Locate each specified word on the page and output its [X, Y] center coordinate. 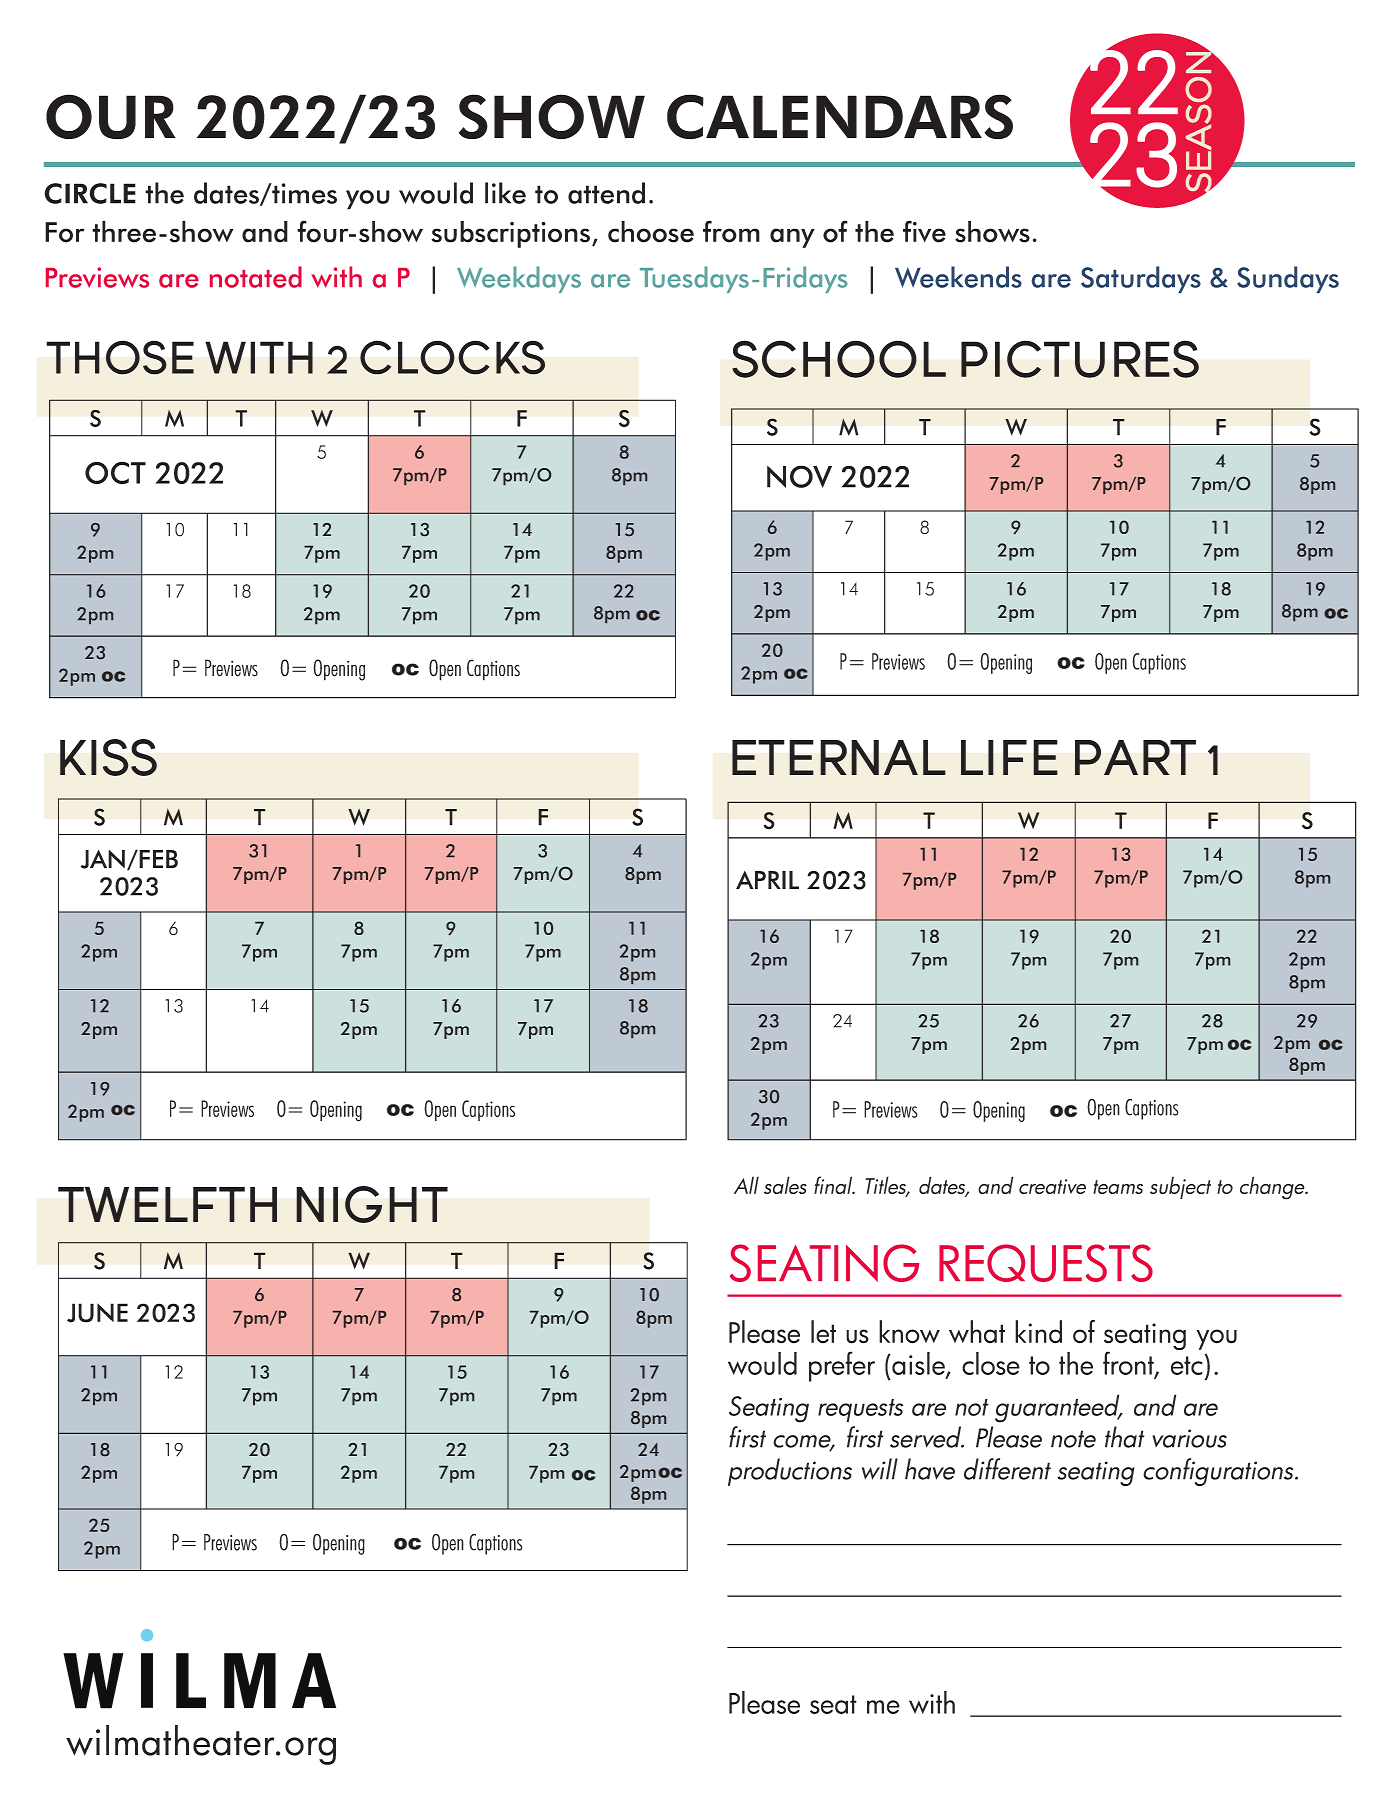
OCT [115, 472]
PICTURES [1080, 359]
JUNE [97, 1313]
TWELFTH [167, 1204]
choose [651, 232]
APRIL [767, 880]
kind [1038, 1332]
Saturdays [1141, 279]
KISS [108, 757]
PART [1135, 757]
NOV [799, 476]
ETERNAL [839, 757]
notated [256, 277]
